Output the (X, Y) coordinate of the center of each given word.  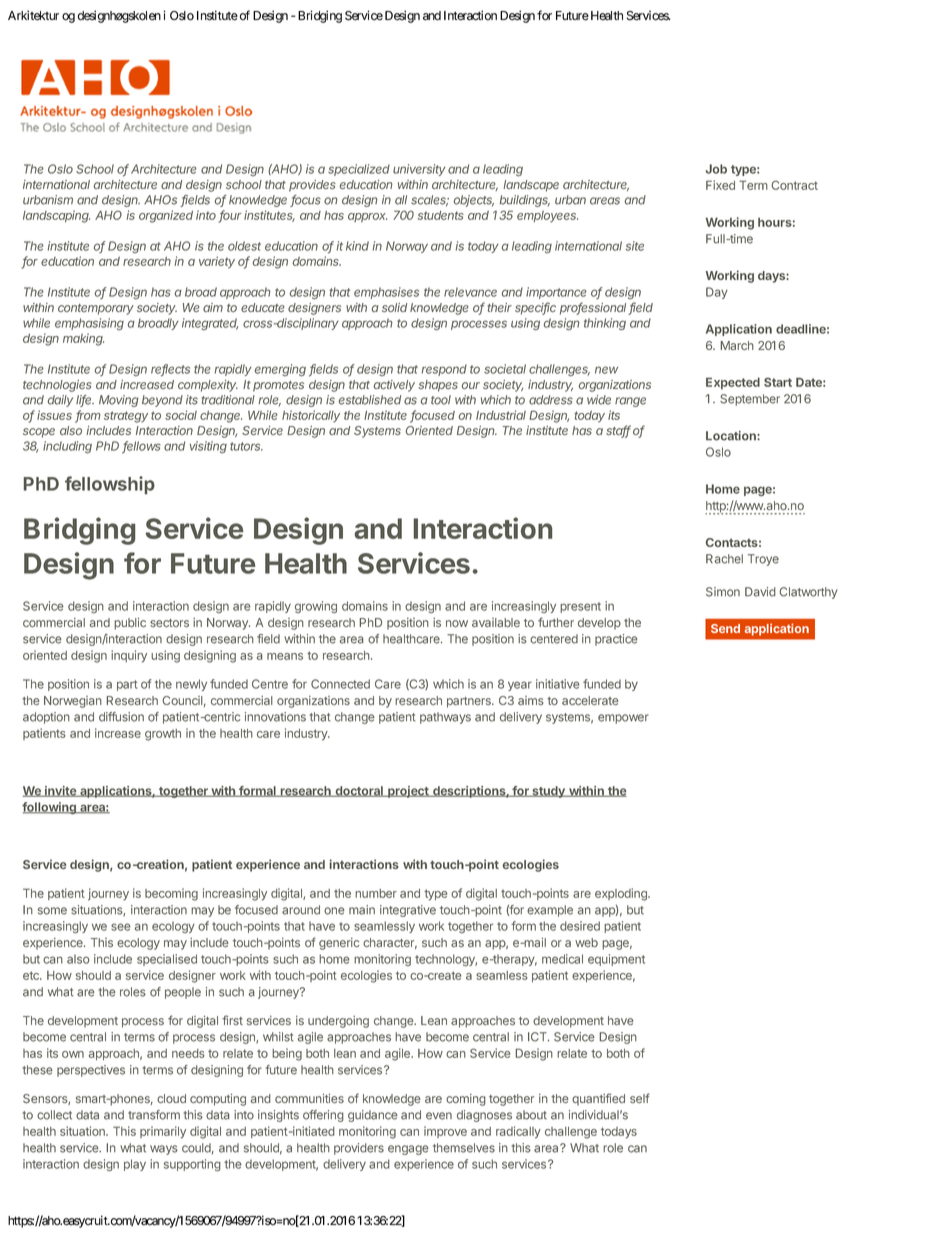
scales (430, 201)
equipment (616, 960)
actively (394, 386)
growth (163, 735)
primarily (163, 1132)
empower (623, 719)
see (121, 927)
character (390, 943)
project (408, 792)
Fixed (720, 185)
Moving (119, 401)
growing (316, 607)
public (130, 624)
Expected (733, 383)
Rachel (724, 559)
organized (166, 216)
